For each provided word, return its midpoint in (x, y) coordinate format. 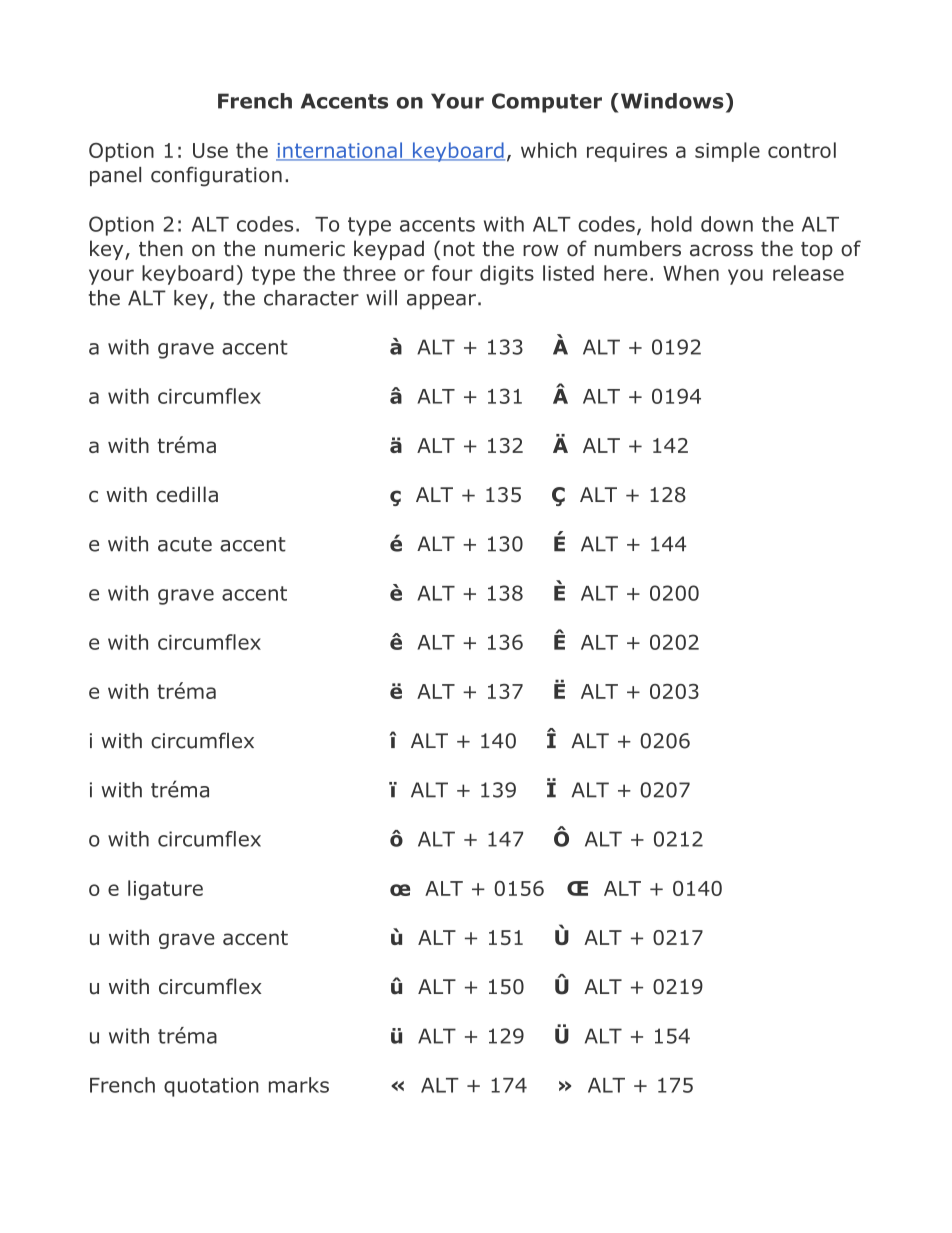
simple (727, 152)
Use (210, 150)
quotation (211, 1087)
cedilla (187, 494)
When (691, 273)
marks (299, 1085)
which (549, 150)
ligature (165, 890)
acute (185, 544)
